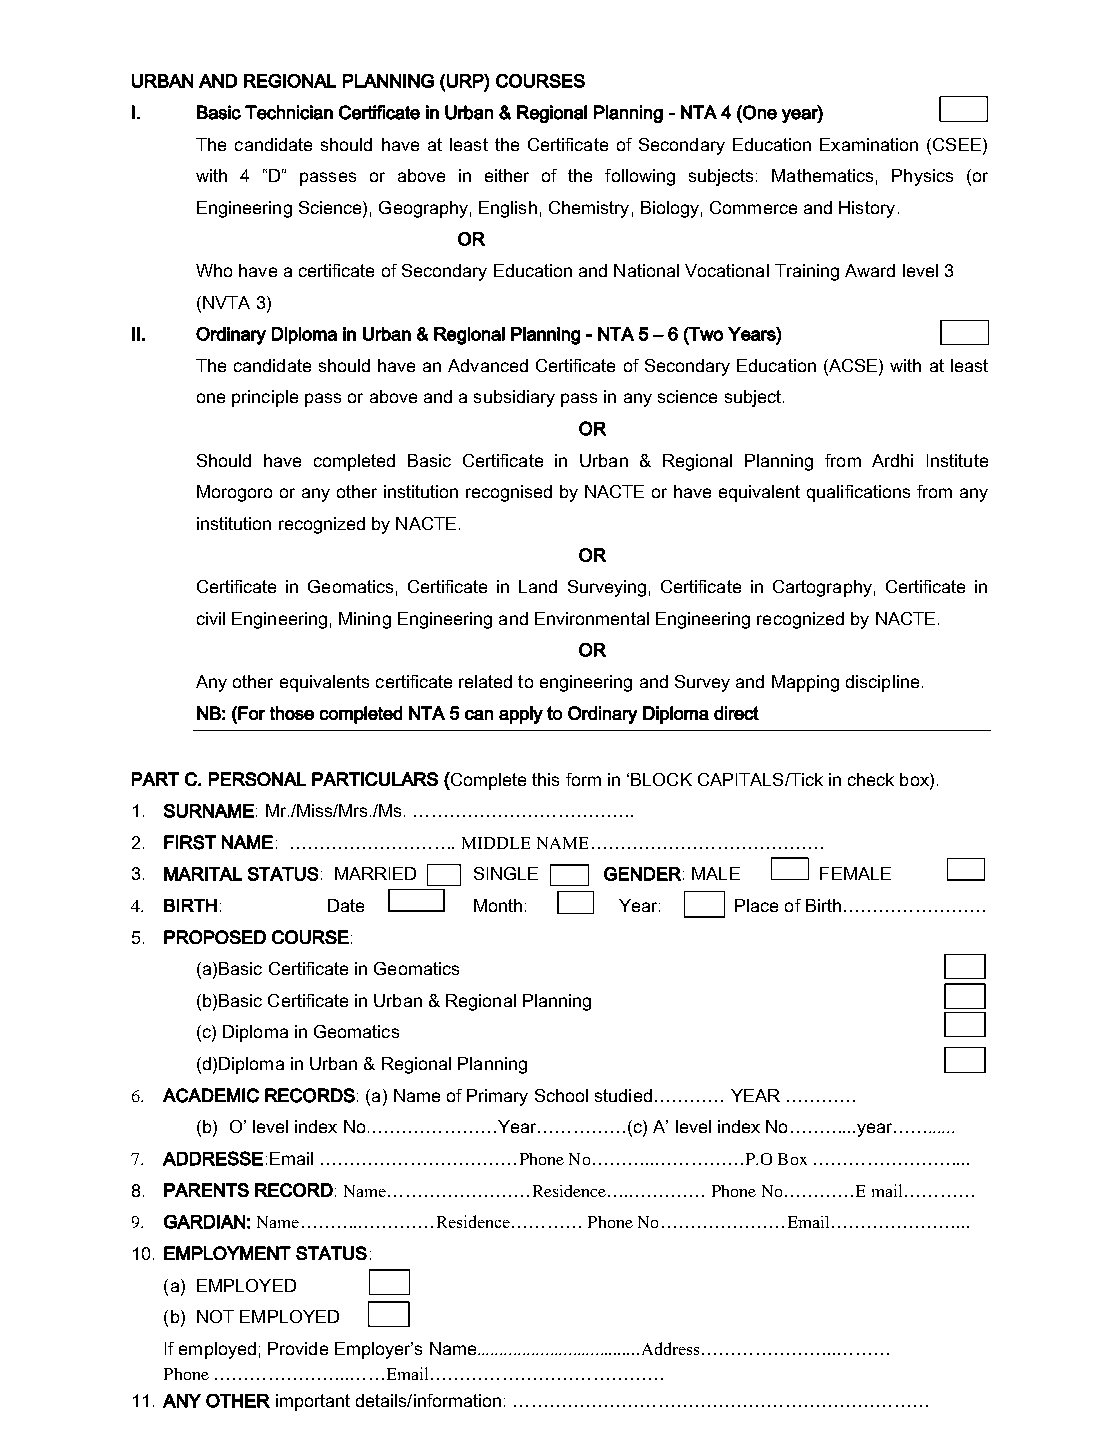  I want to click on Month, so click(498, 905).
